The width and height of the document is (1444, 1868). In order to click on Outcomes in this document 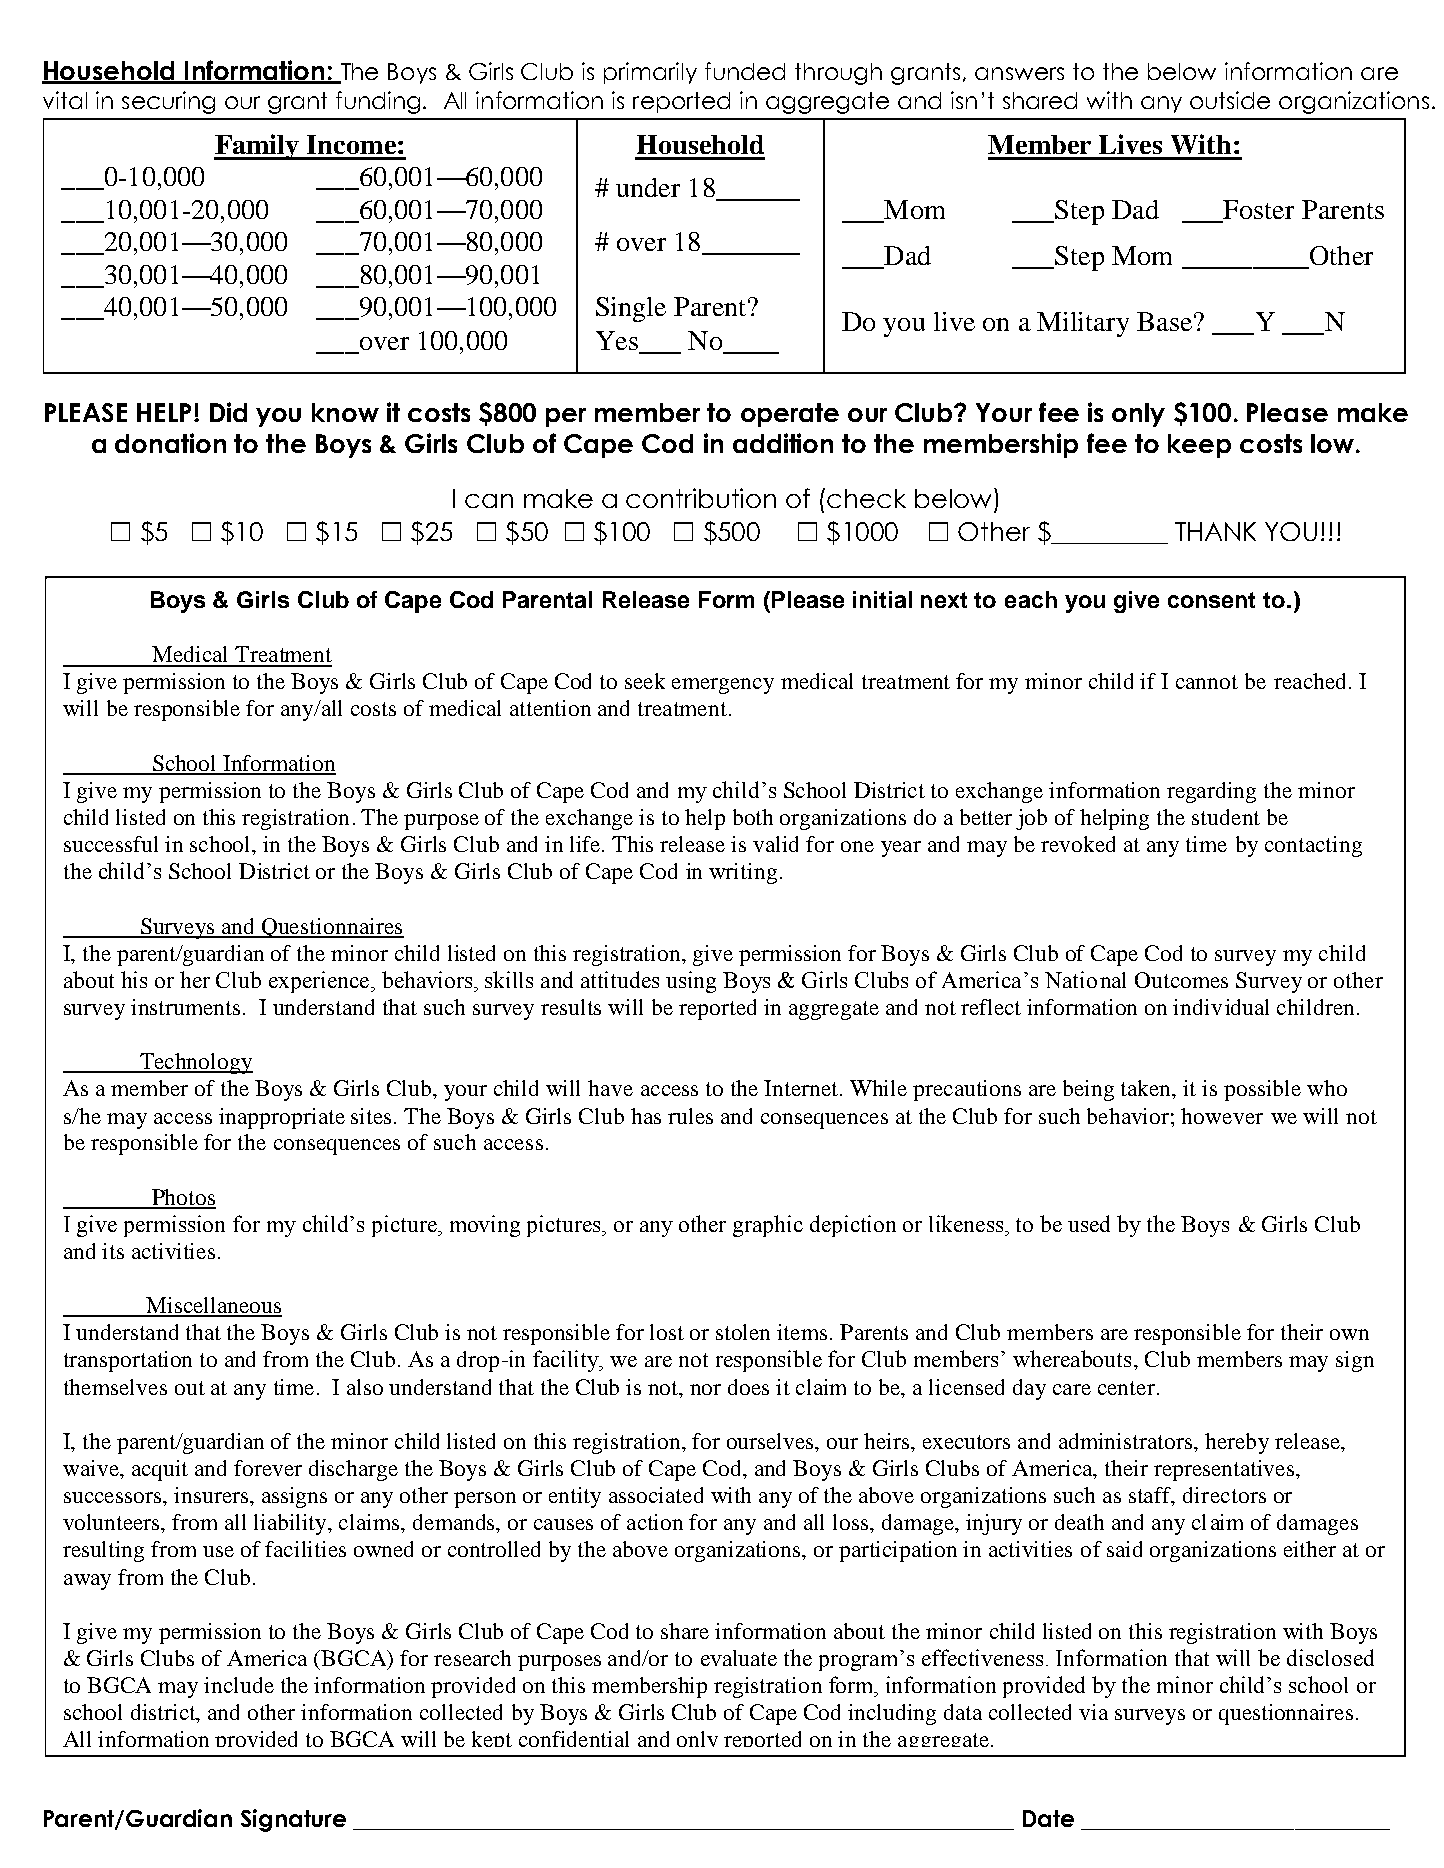, I will do `click(1181, 980)`.
